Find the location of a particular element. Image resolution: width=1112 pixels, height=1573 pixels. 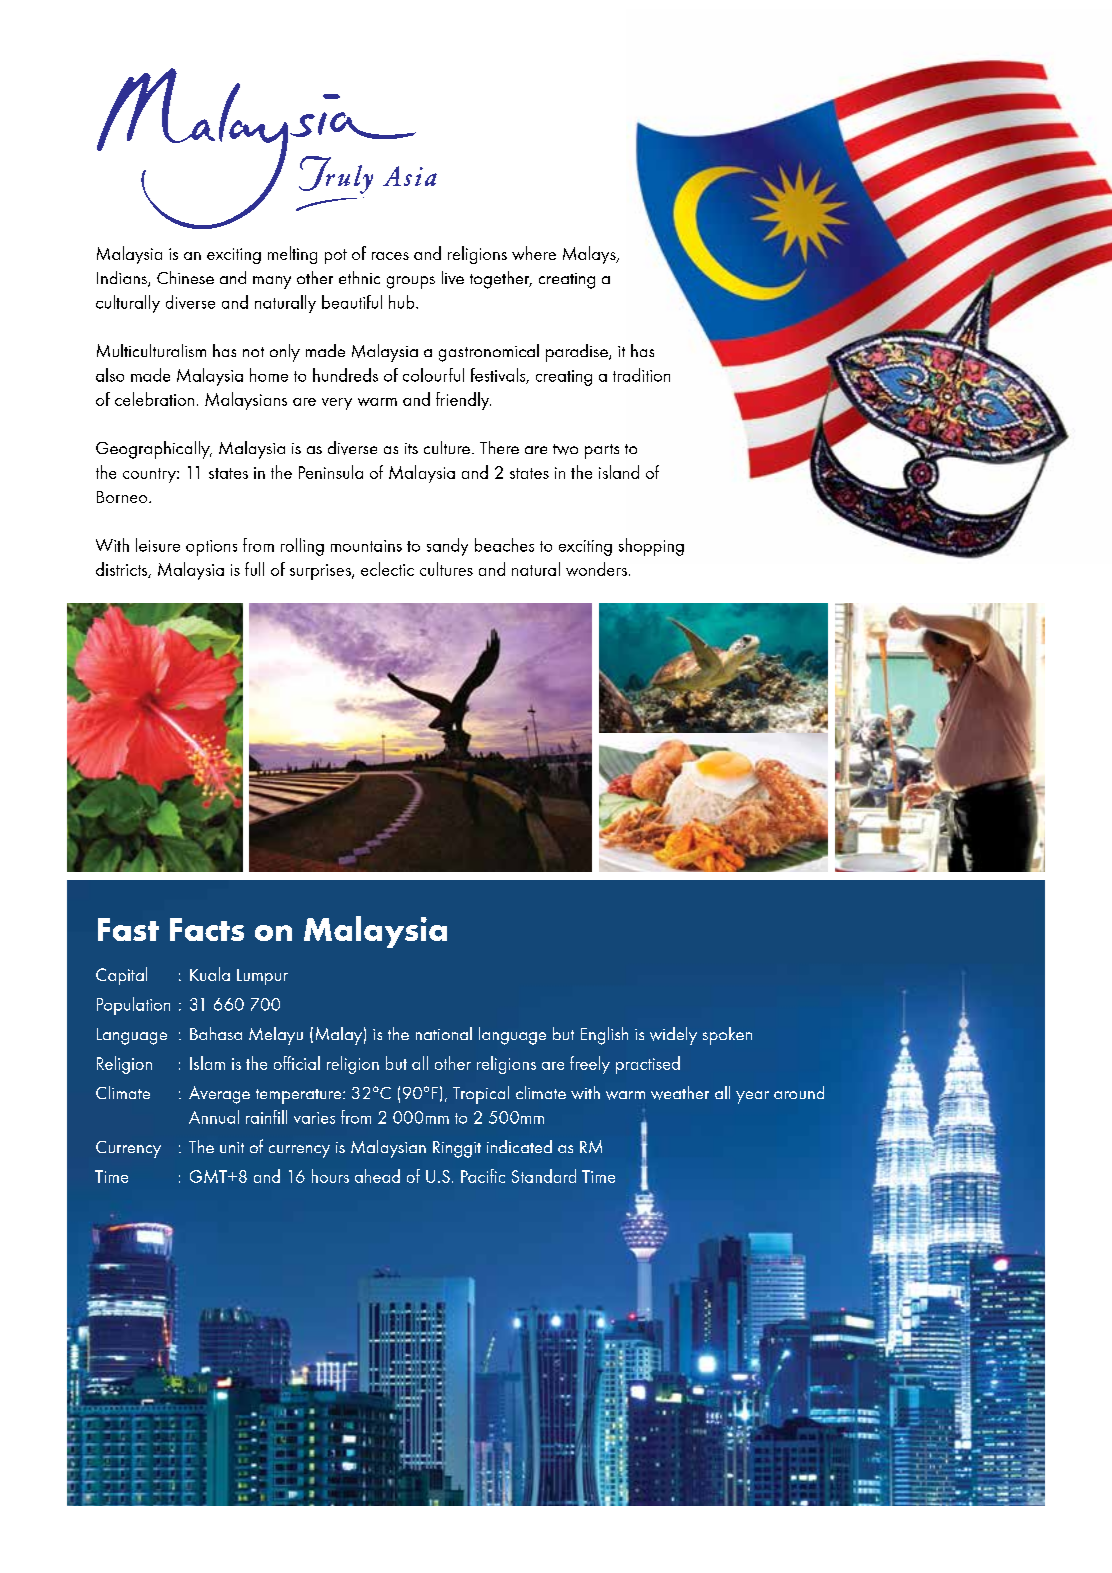

national is located at coordinates (444, 1033).
